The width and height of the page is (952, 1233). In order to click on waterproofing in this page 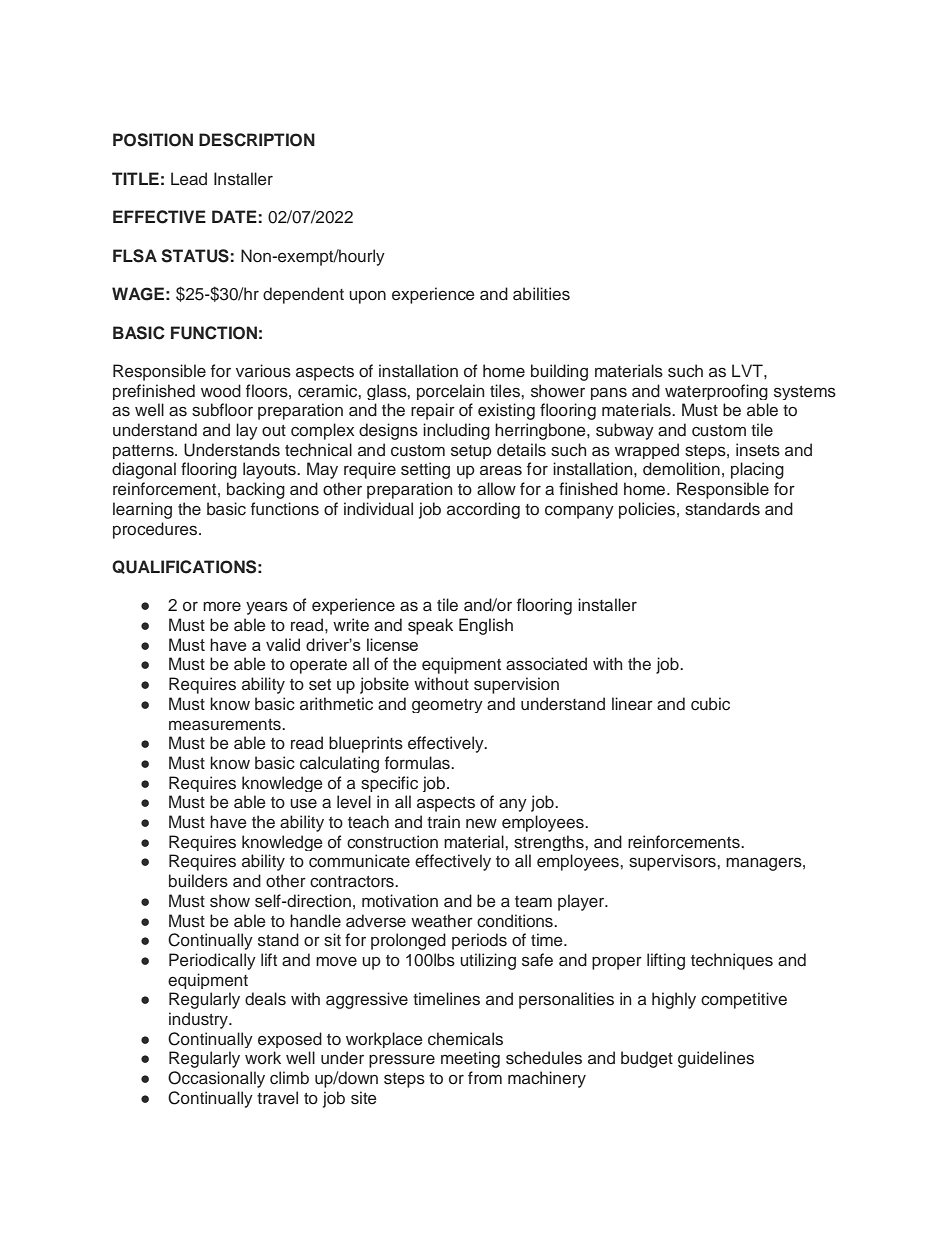, I will do `click(716, 392)`.
